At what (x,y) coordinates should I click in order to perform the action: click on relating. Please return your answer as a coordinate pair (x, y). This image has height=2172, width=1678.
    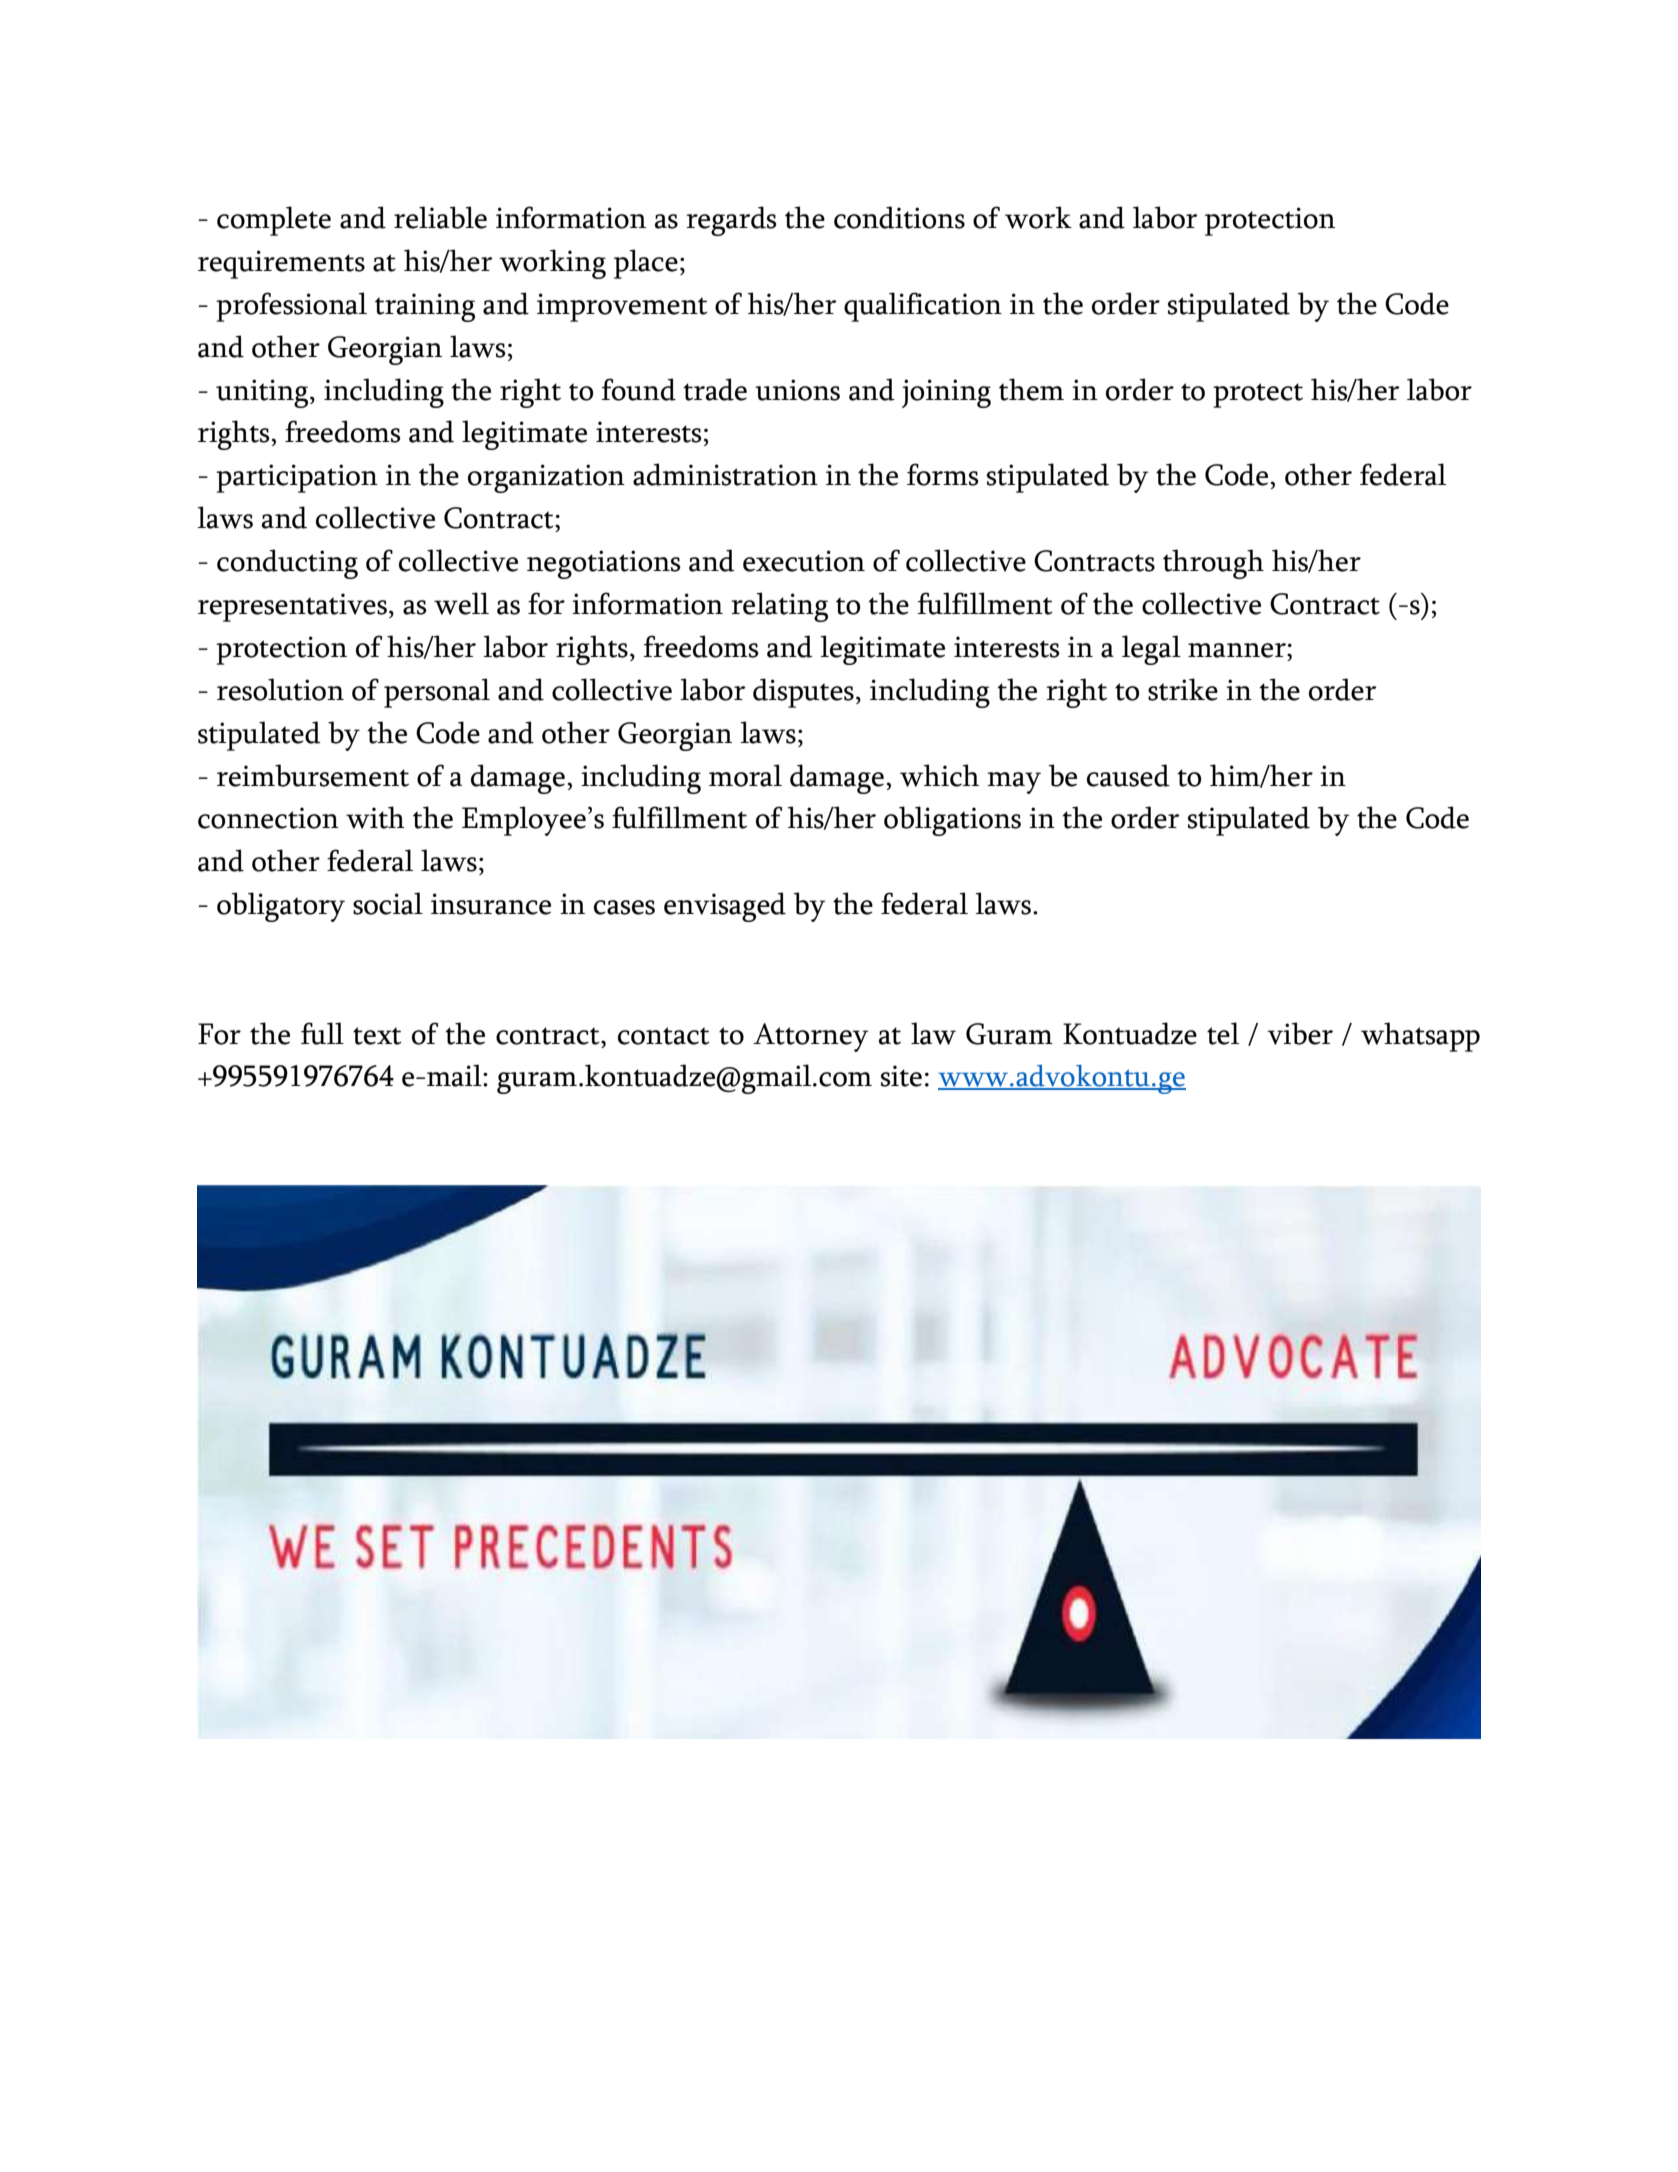
    Looking at the image, I should click on (779, 607).
